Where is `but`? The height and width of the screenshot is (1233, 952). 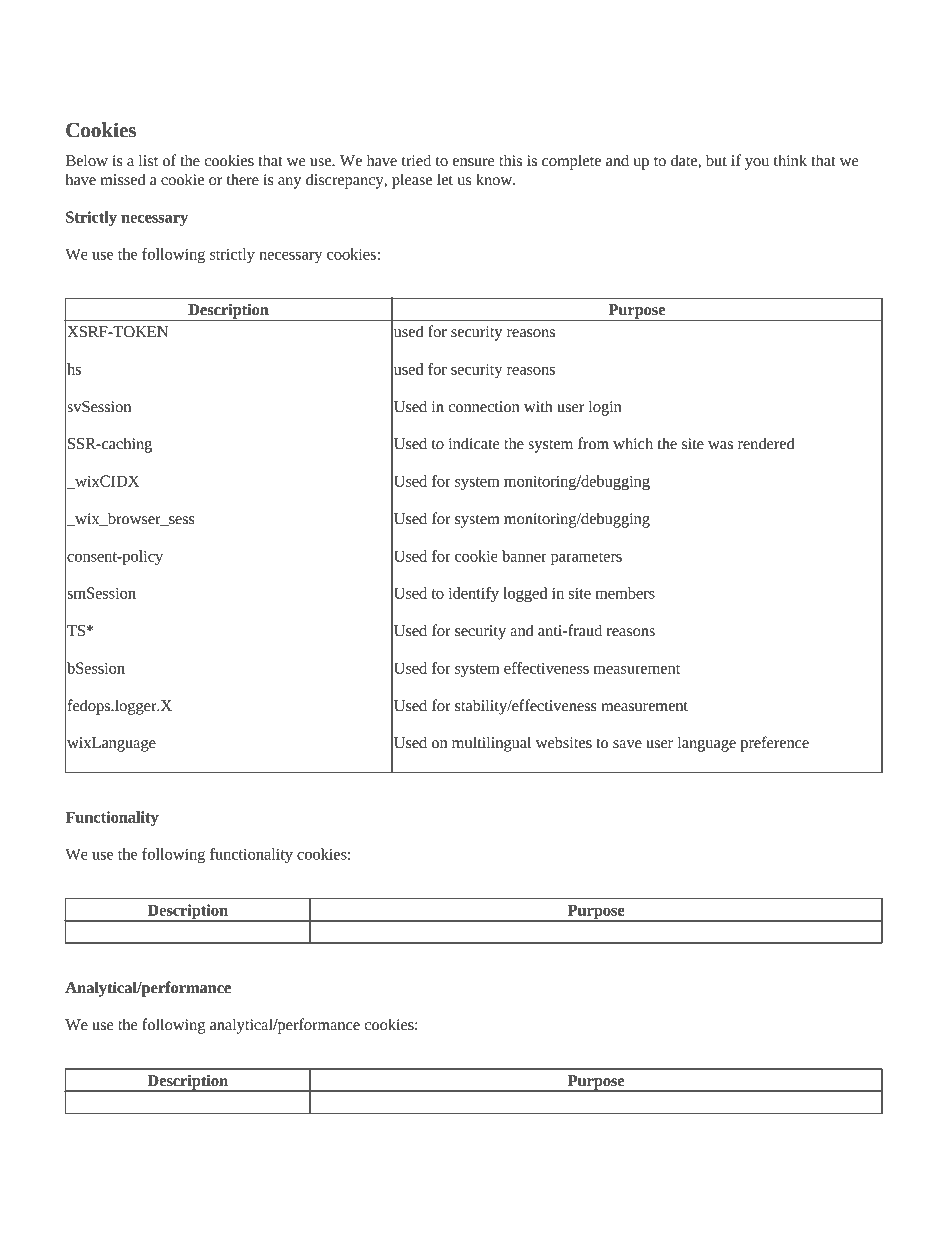 but is located at coordinates (716, 160).
